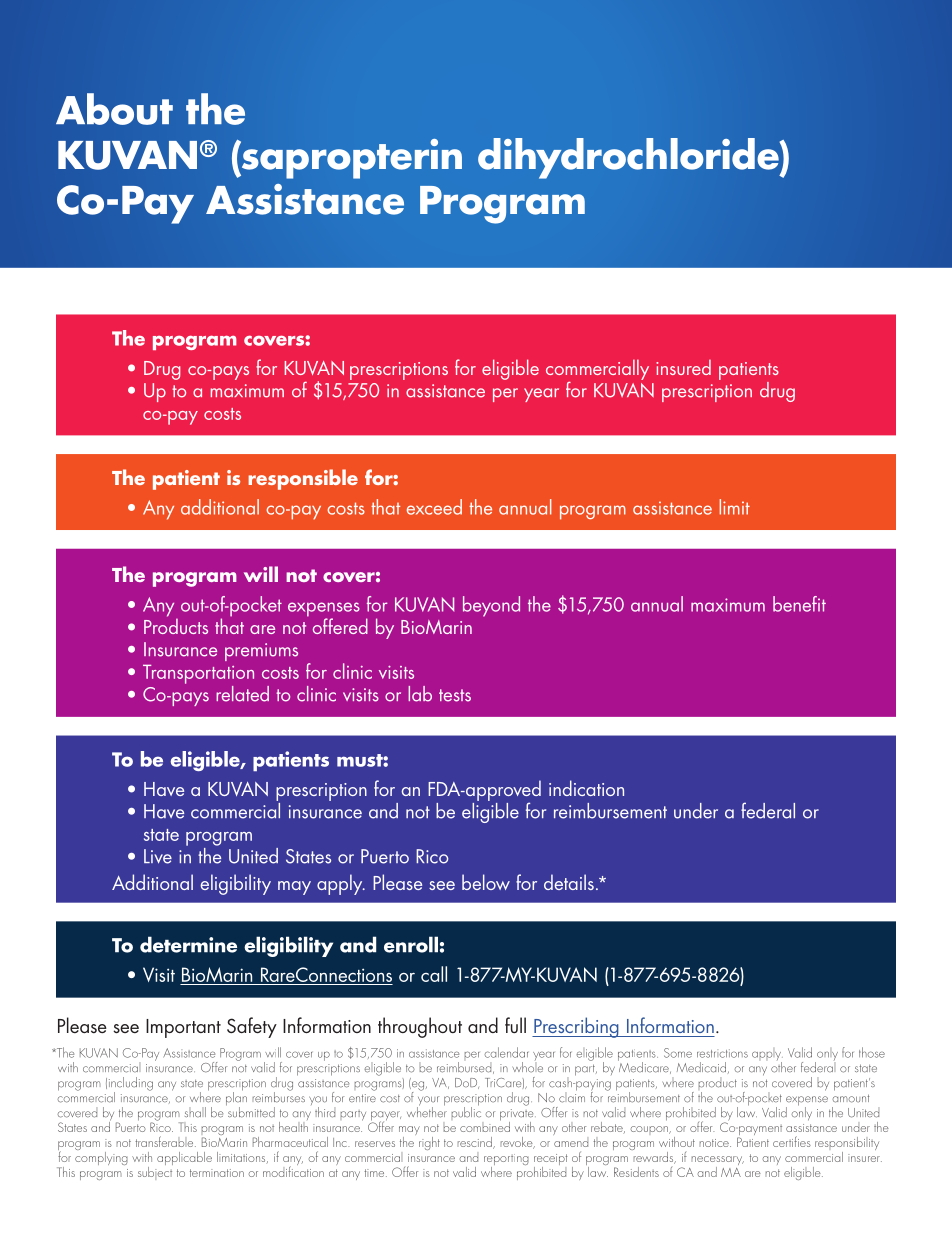  What do you see at coordinates (434, 507) in the screenshot?
I see `exceed` at bounding box center [434, 507].
